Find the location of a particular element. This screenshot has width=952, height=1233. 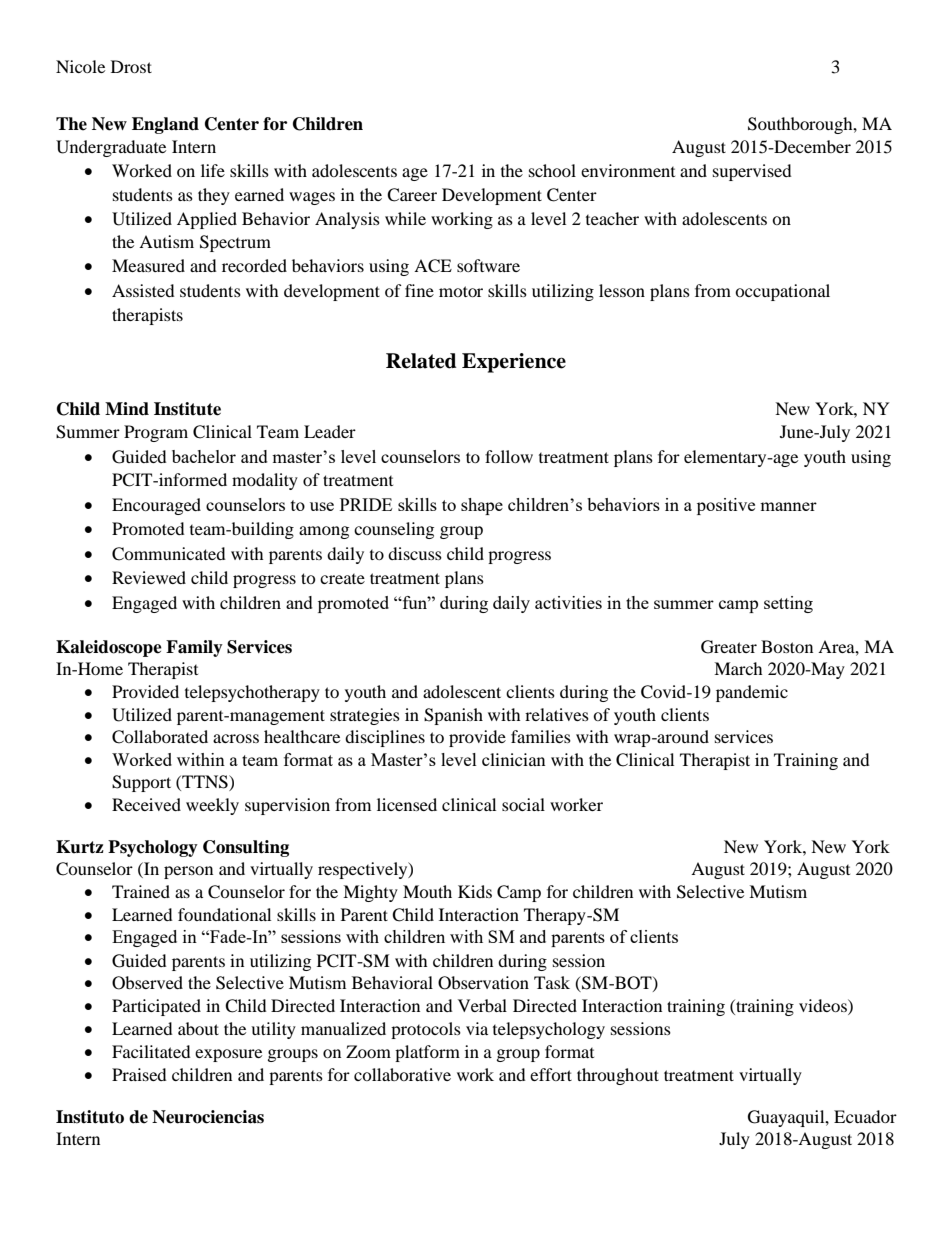

Reviewed is located at coordinates (149, 577).
